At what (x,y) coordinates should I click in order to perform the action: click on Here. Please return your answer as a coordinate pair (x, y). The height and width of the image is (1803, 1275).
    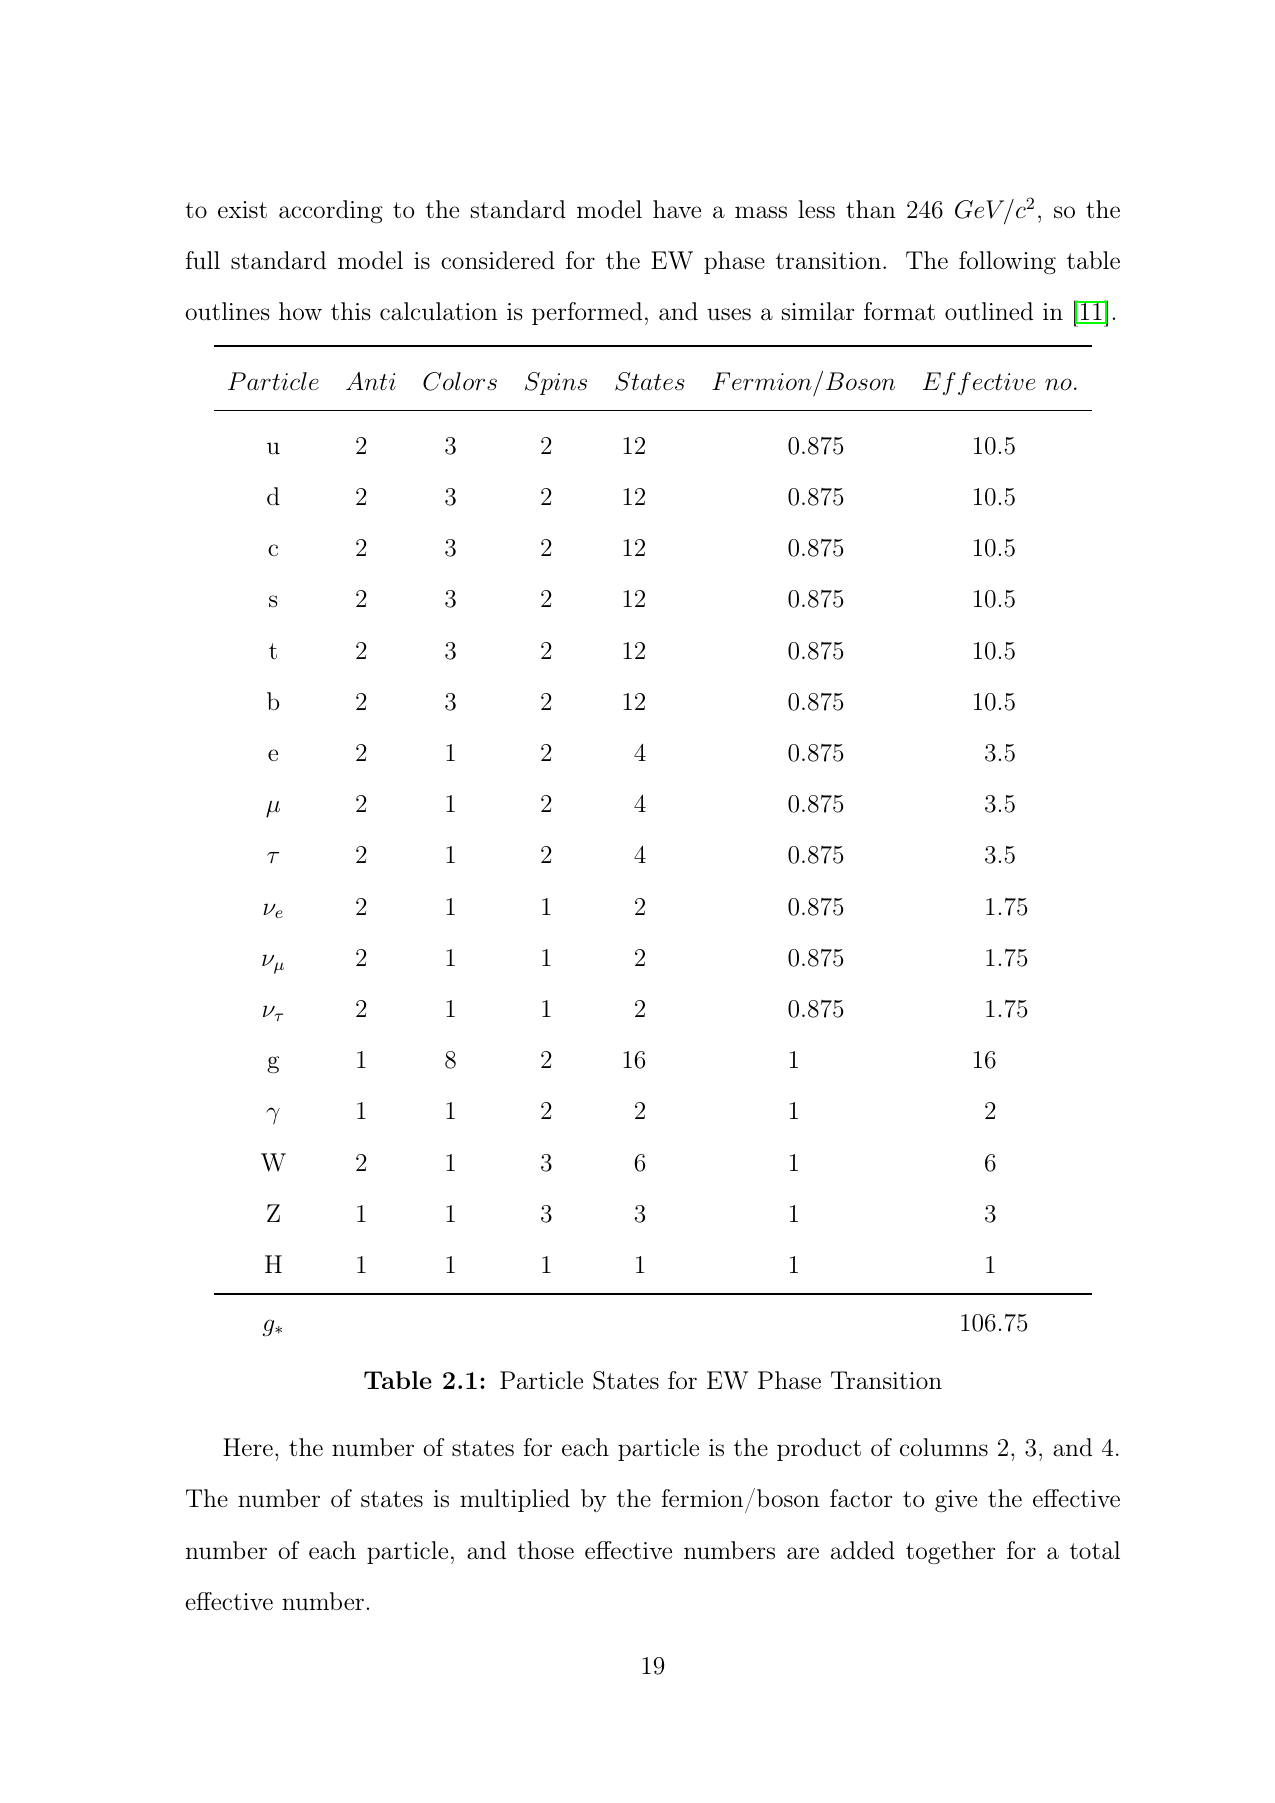
    Looking at the image, I should click on (248, 1447).
